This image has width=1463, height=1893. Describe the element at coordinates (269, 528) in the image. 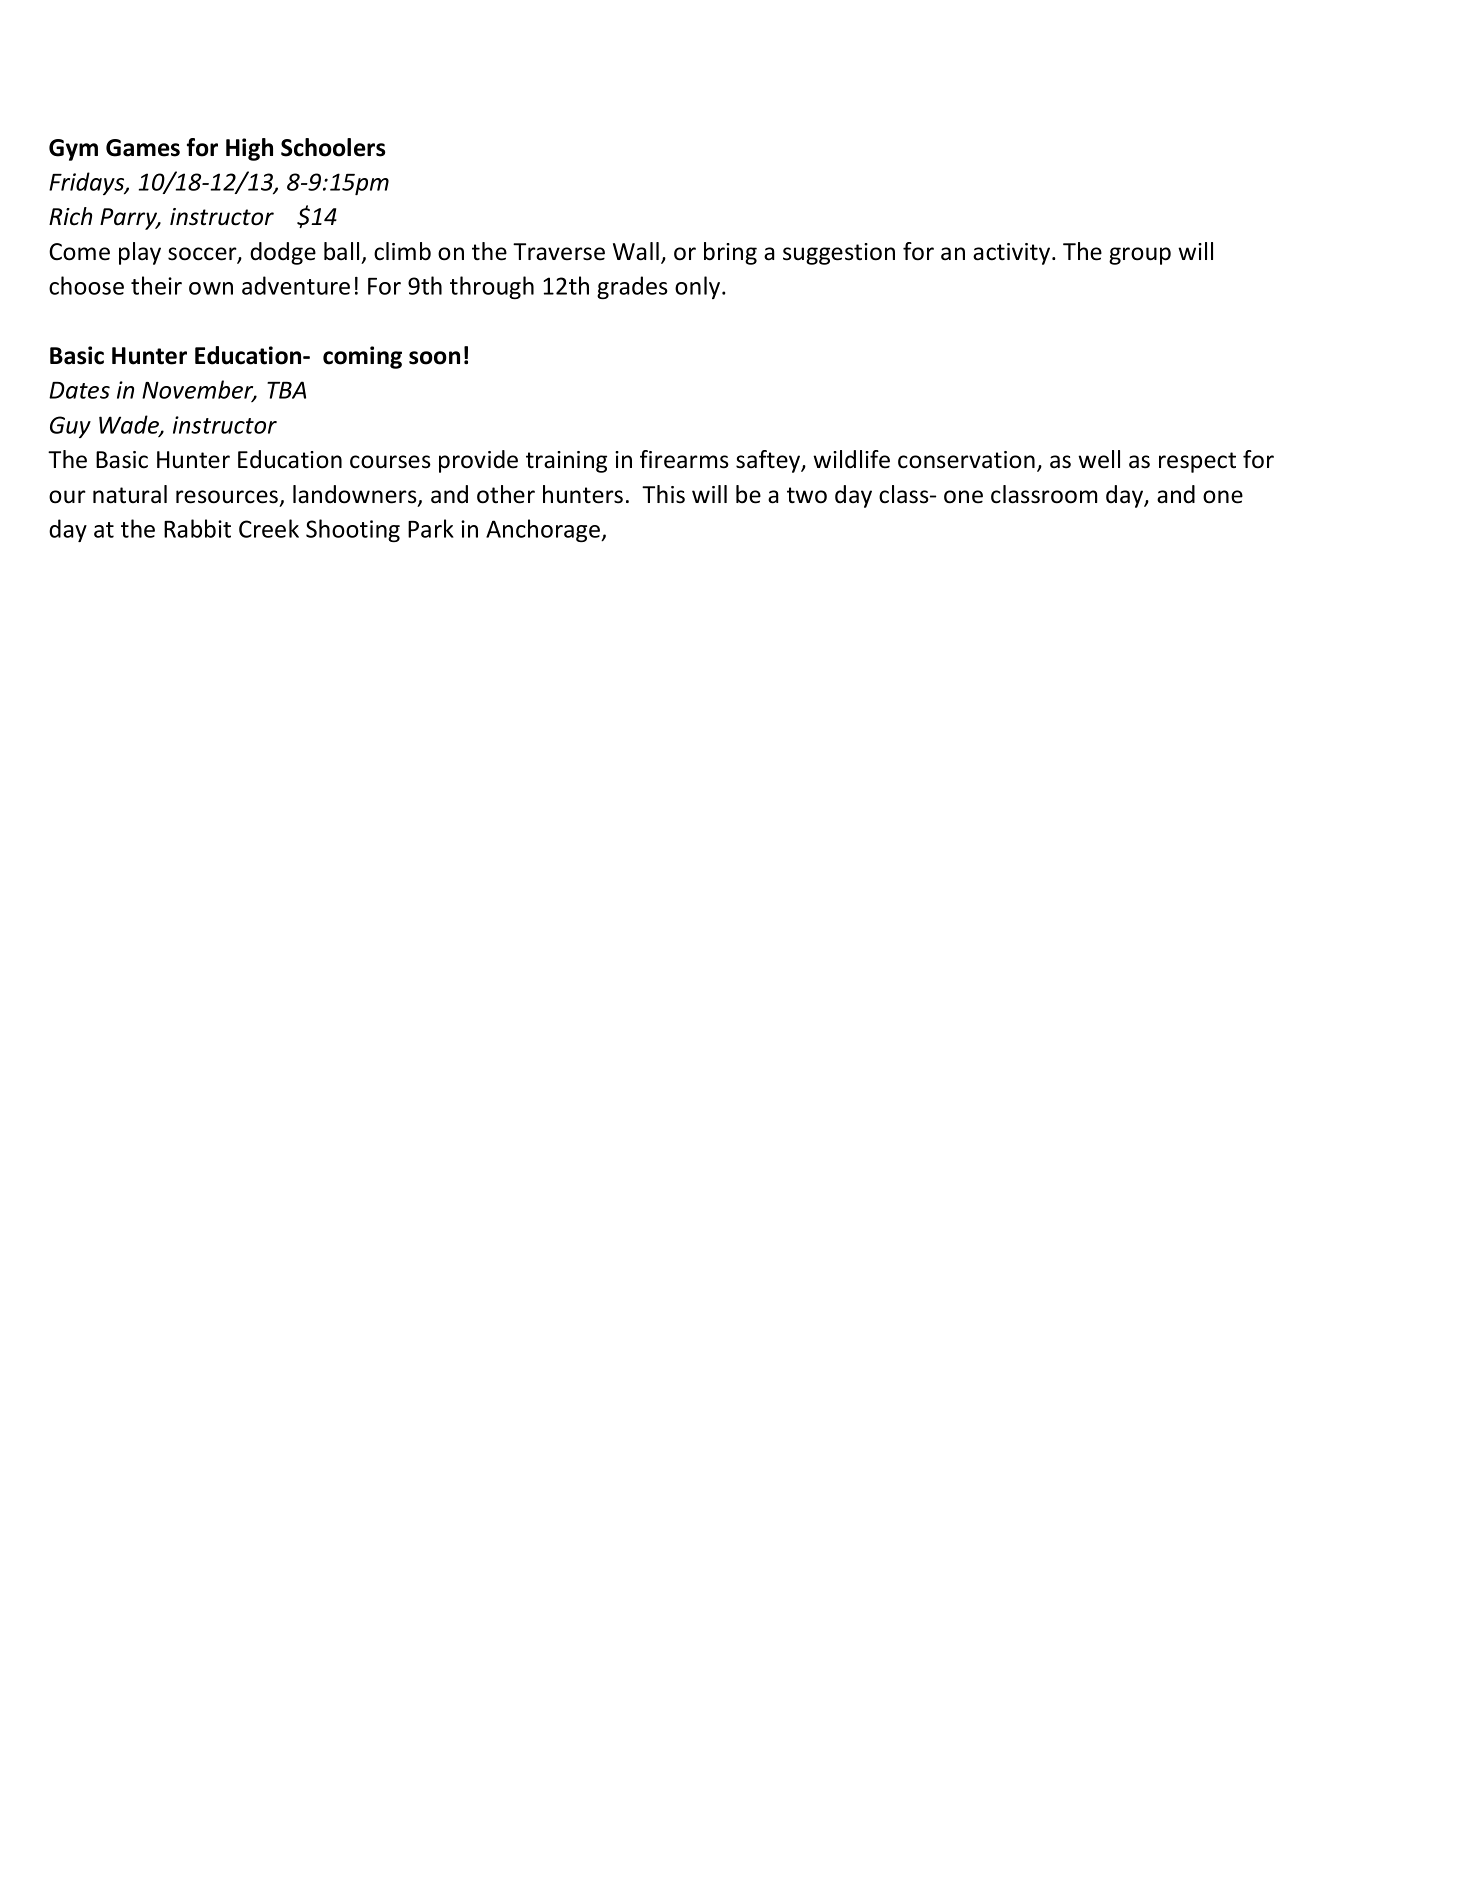

I see `Creek` at that location.
